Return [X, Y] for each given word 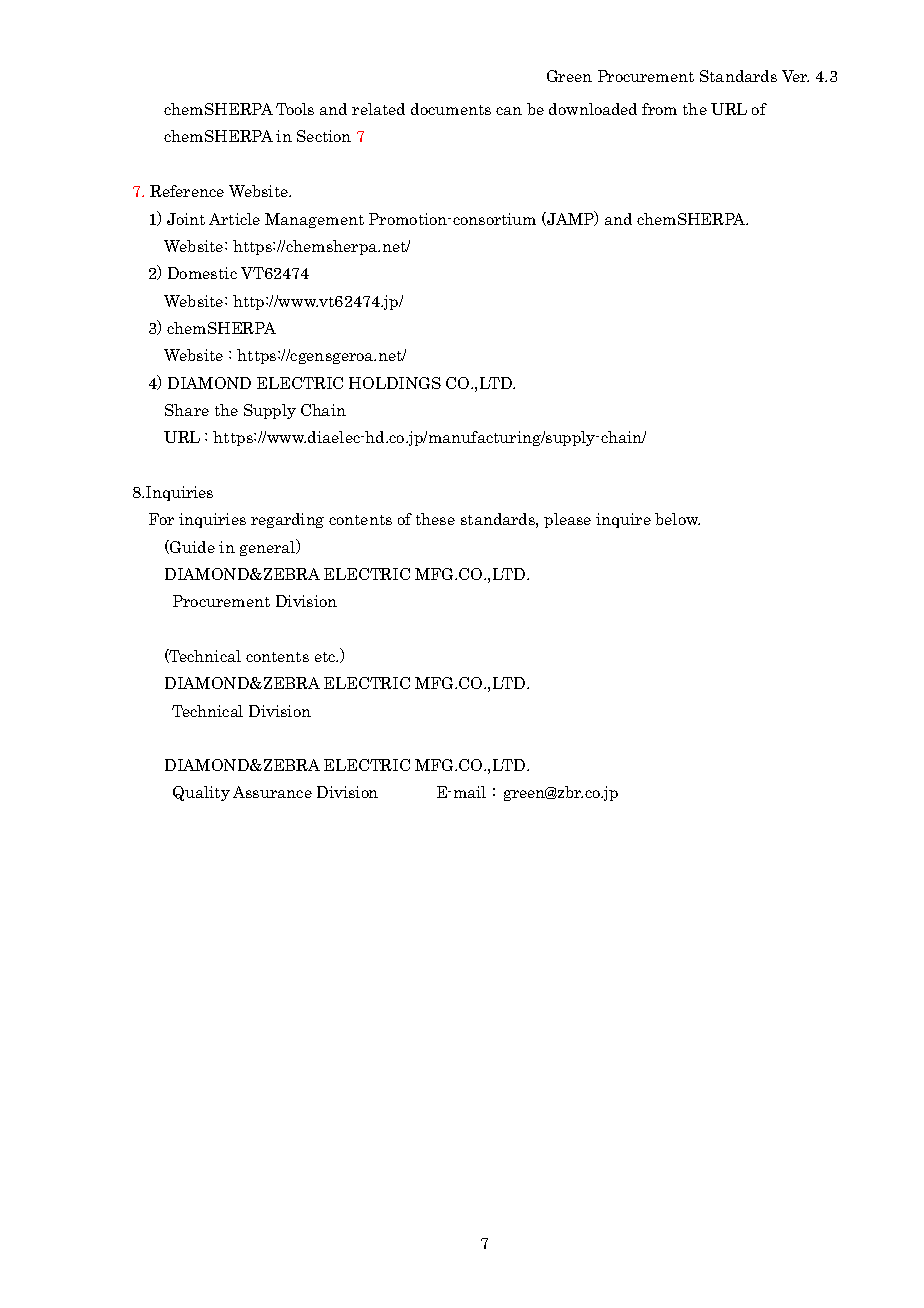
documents [451, 109]
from [659, 109]
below [677, 519]
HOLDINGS [395, 383]
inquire [623, 520]
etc [326, 657]
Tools [295, 109]
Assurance [272, 792]
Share [187, 410]
